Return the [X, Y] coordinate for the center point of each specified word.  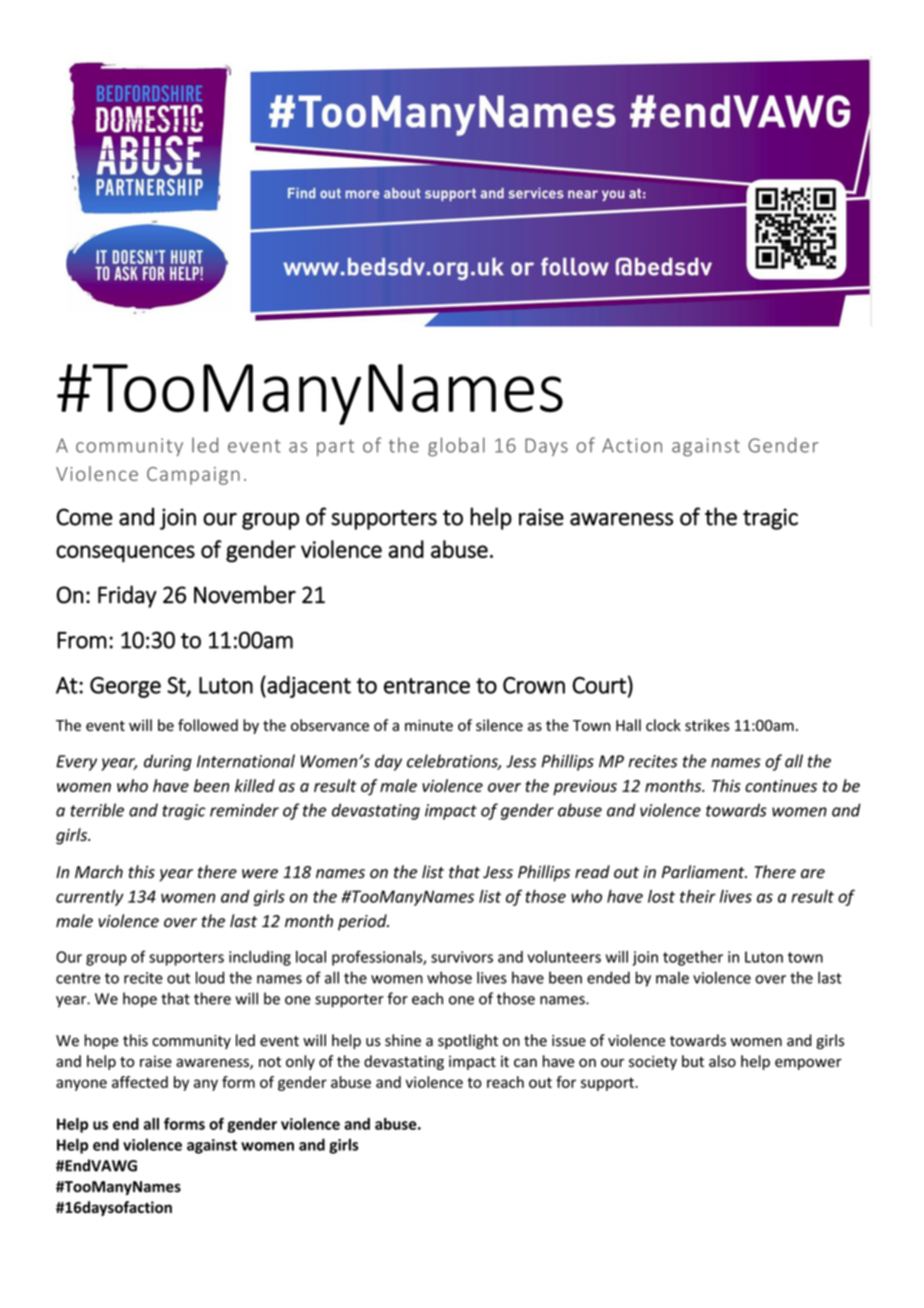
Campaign [193, 476]
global [456, 447]
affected [140, 1082]
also [722, 1061]
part [335, 447]
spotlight [468, 1041]
